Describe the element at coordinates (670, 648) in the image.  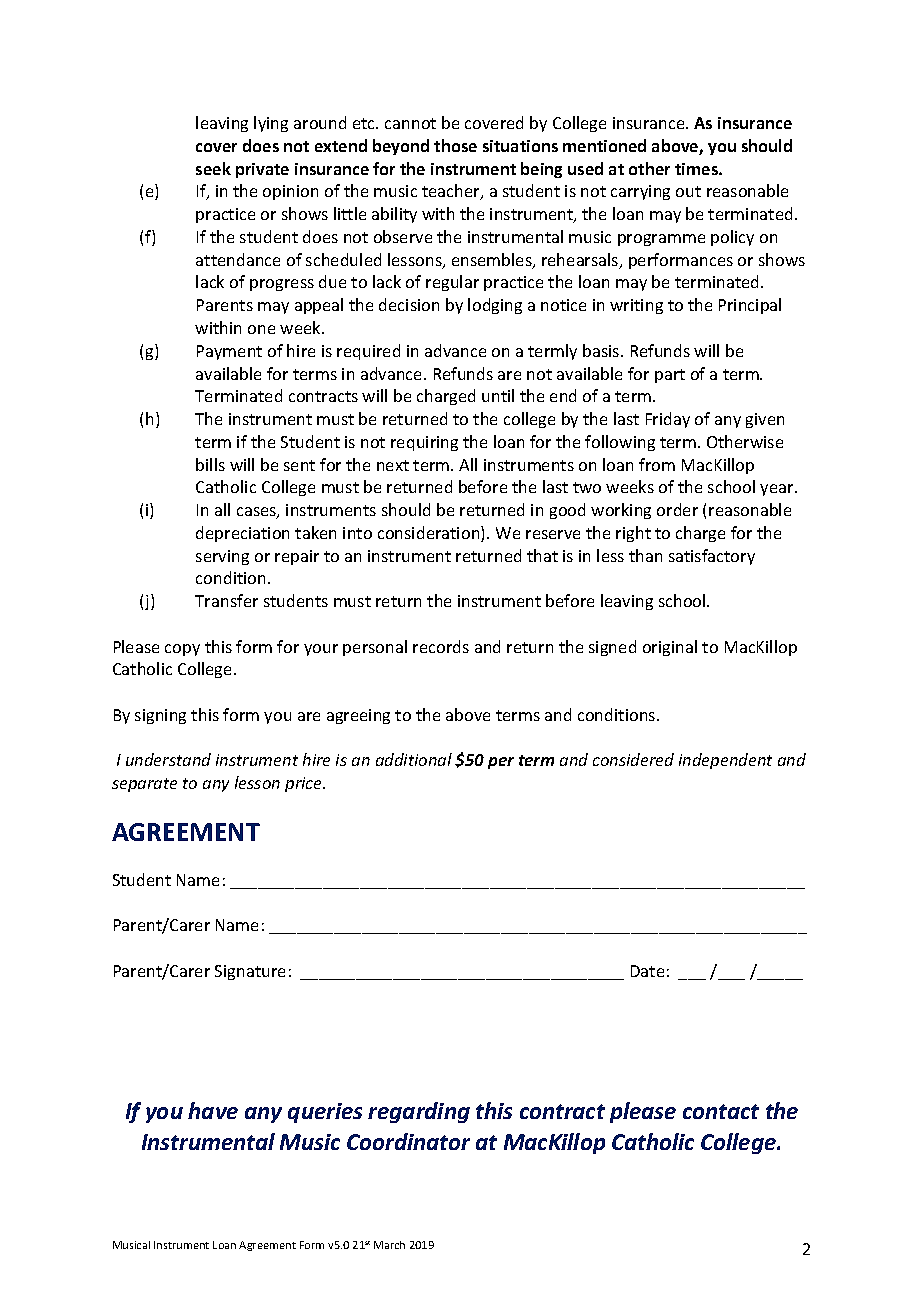
I see `original` at that location.
